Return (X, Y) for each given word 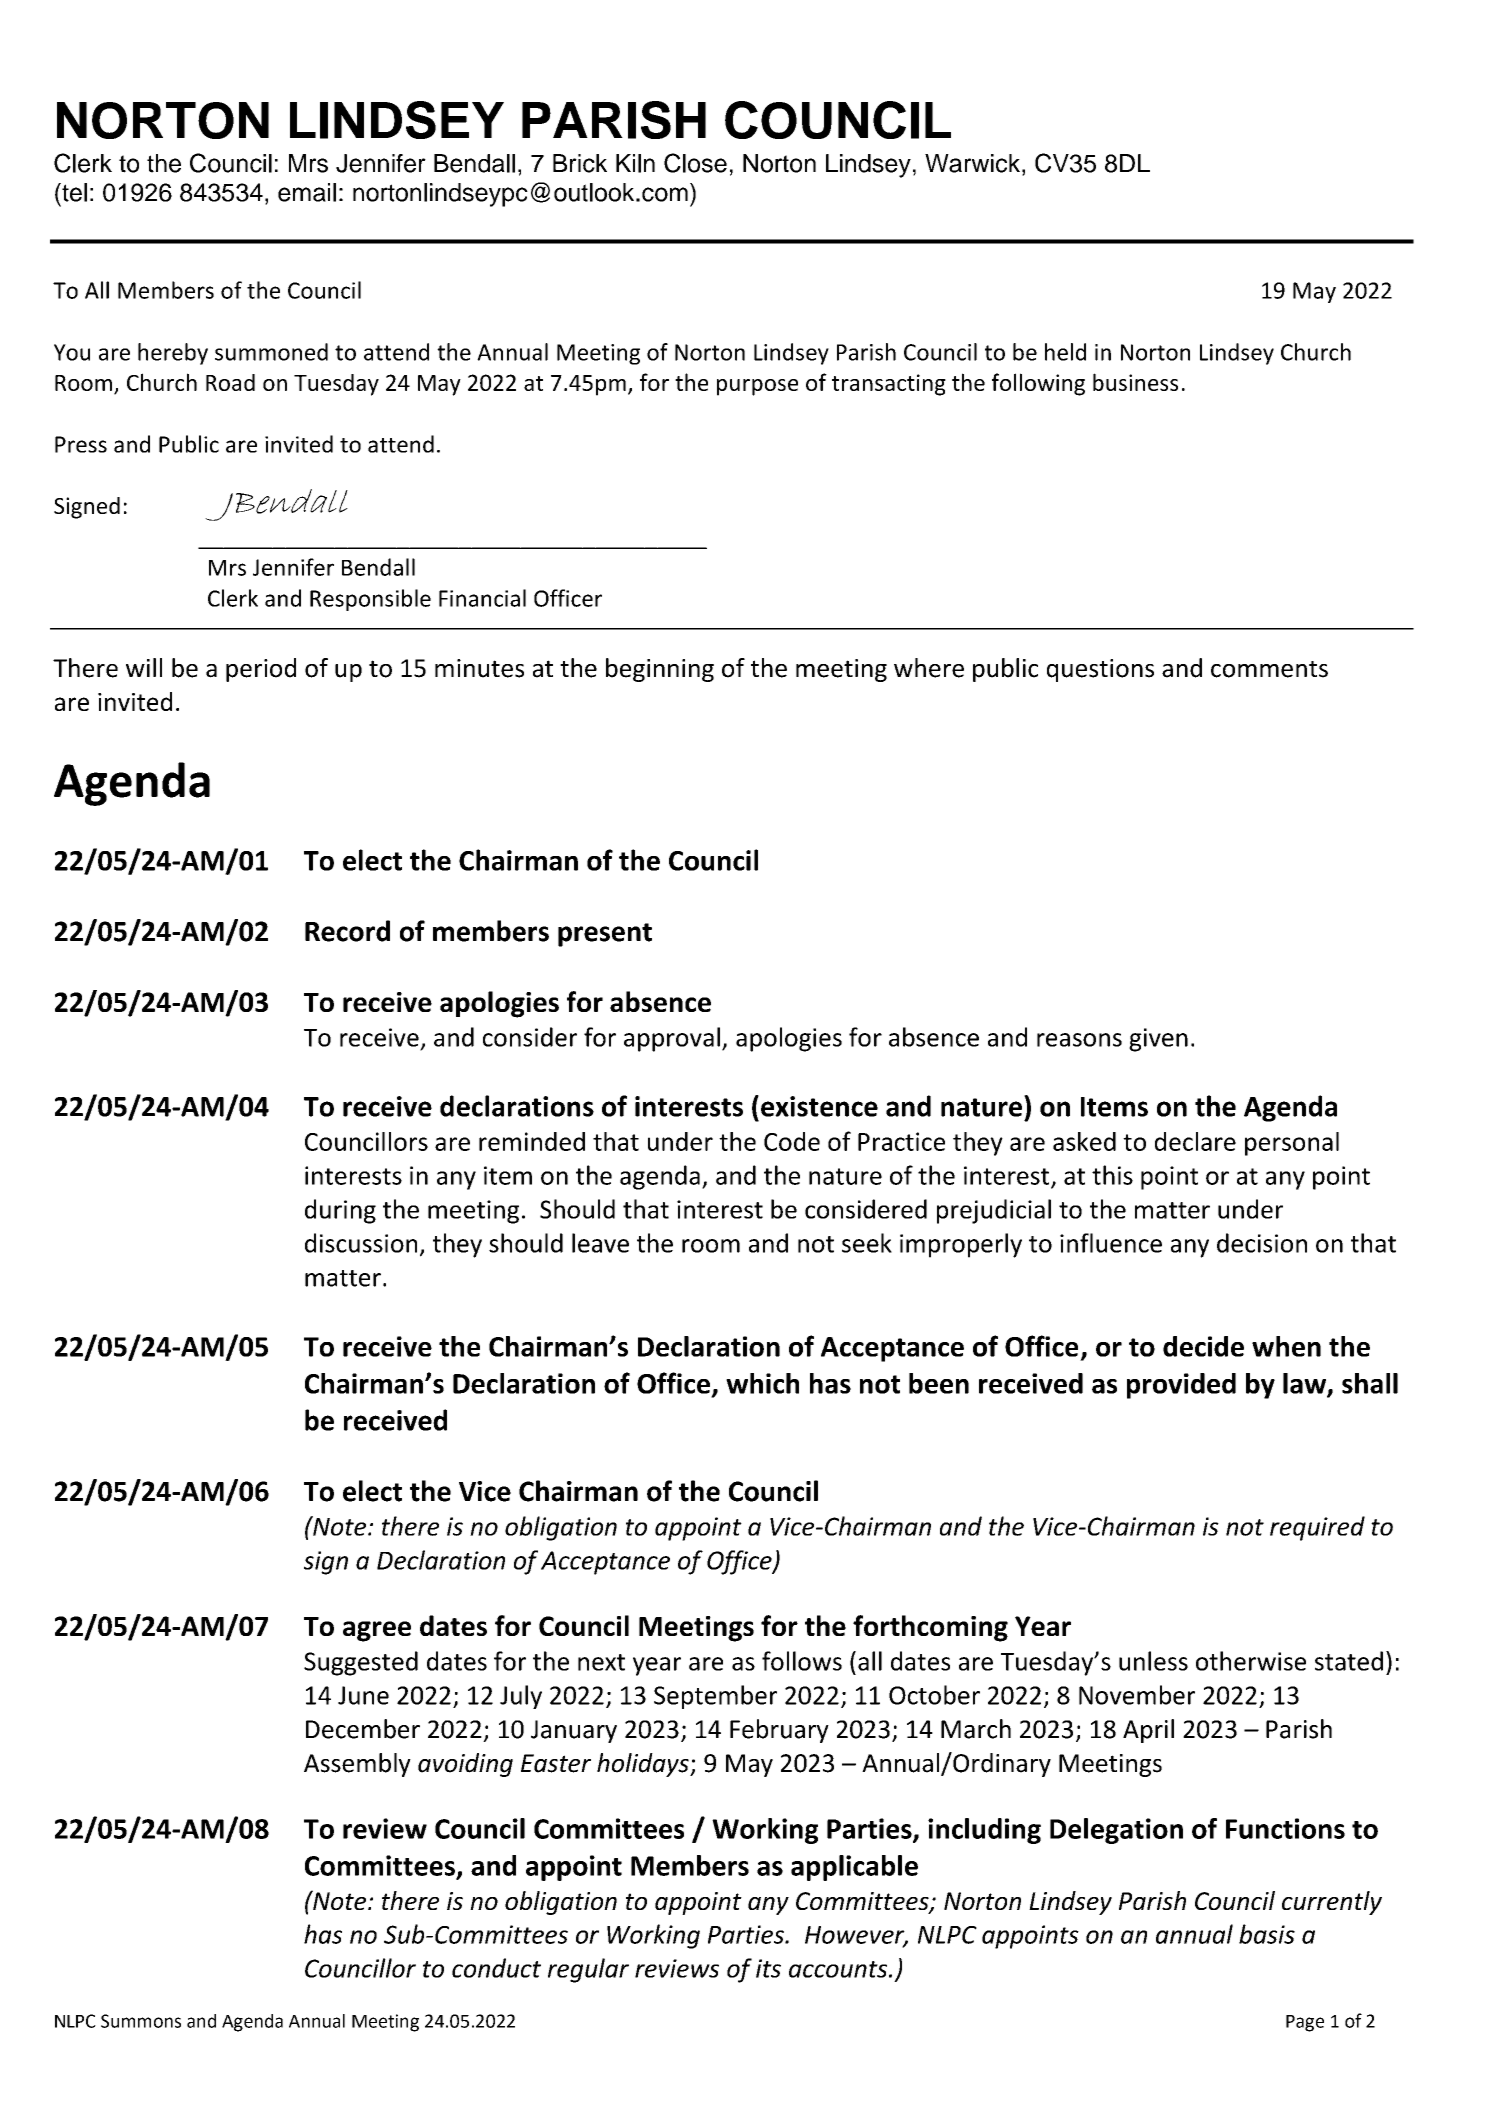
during (340, 1211)
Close (695, 163)
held (1065, 352)
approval (672, 1039)
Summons (141, 2021)
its (768, 1968)
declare (1195, 1141)
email (307, 192)
